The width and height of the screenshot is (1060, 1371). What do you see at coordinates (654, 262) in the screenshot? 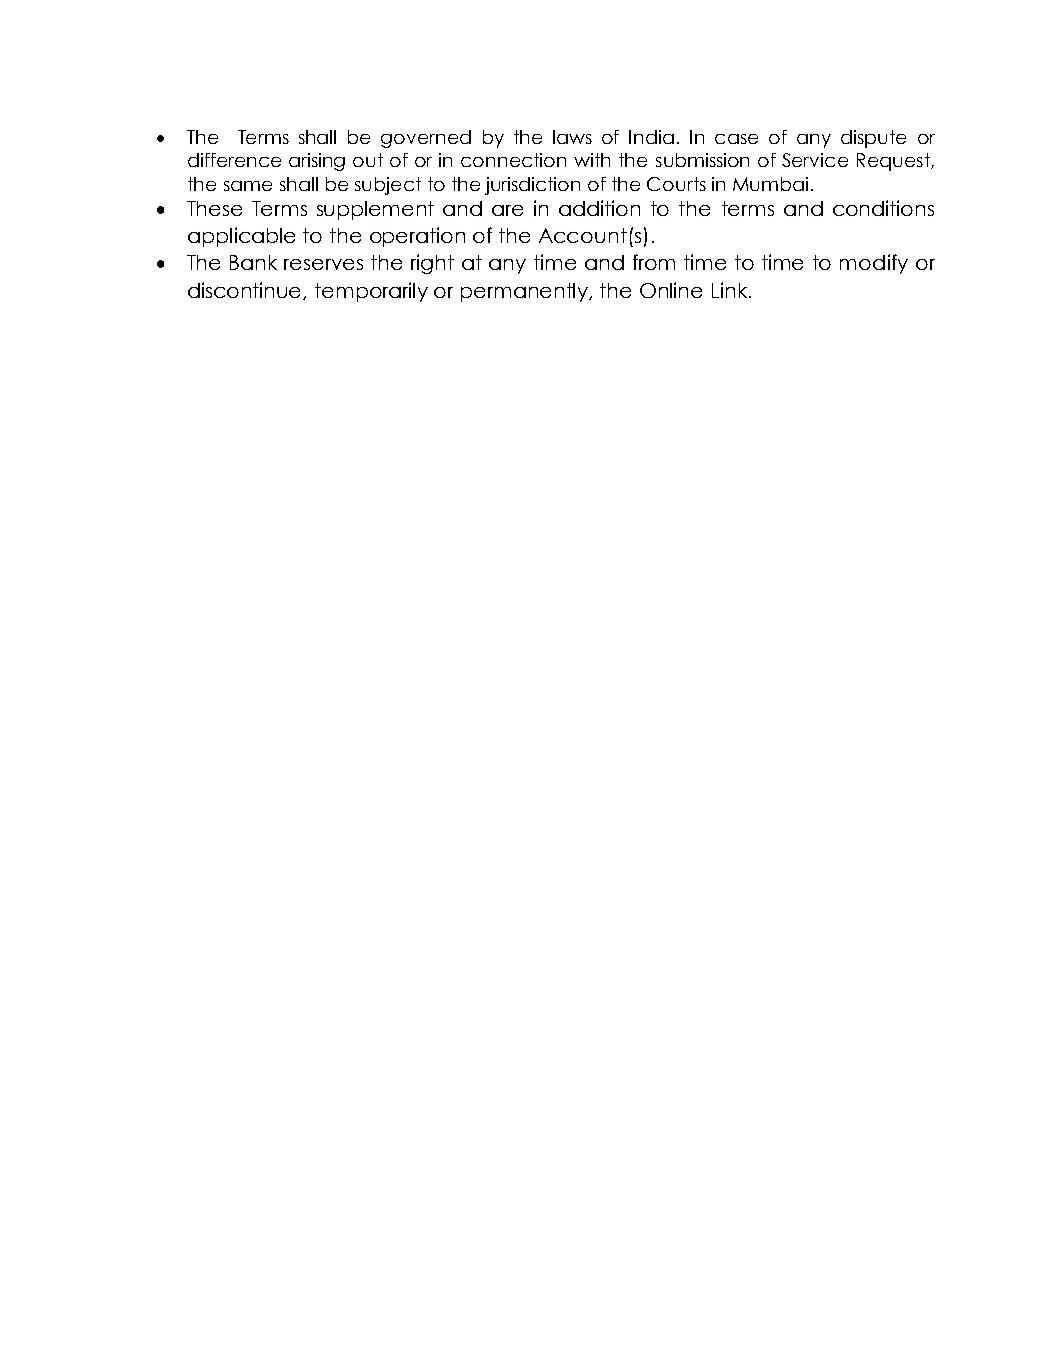
I see `from` at bounding box center [654, 262].
